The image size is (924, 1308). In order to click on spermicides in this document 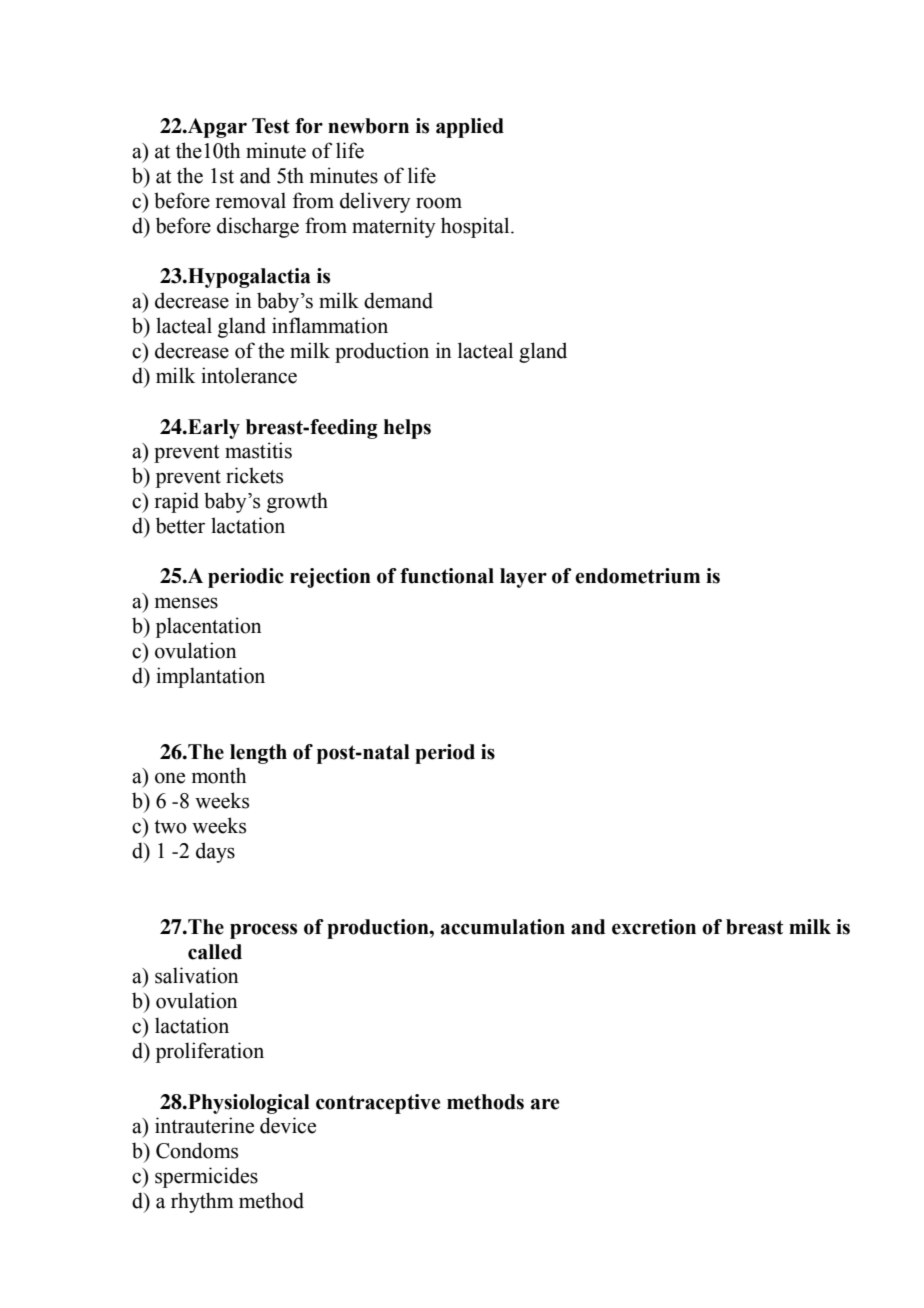, I will do `click(206, 1177)`.
